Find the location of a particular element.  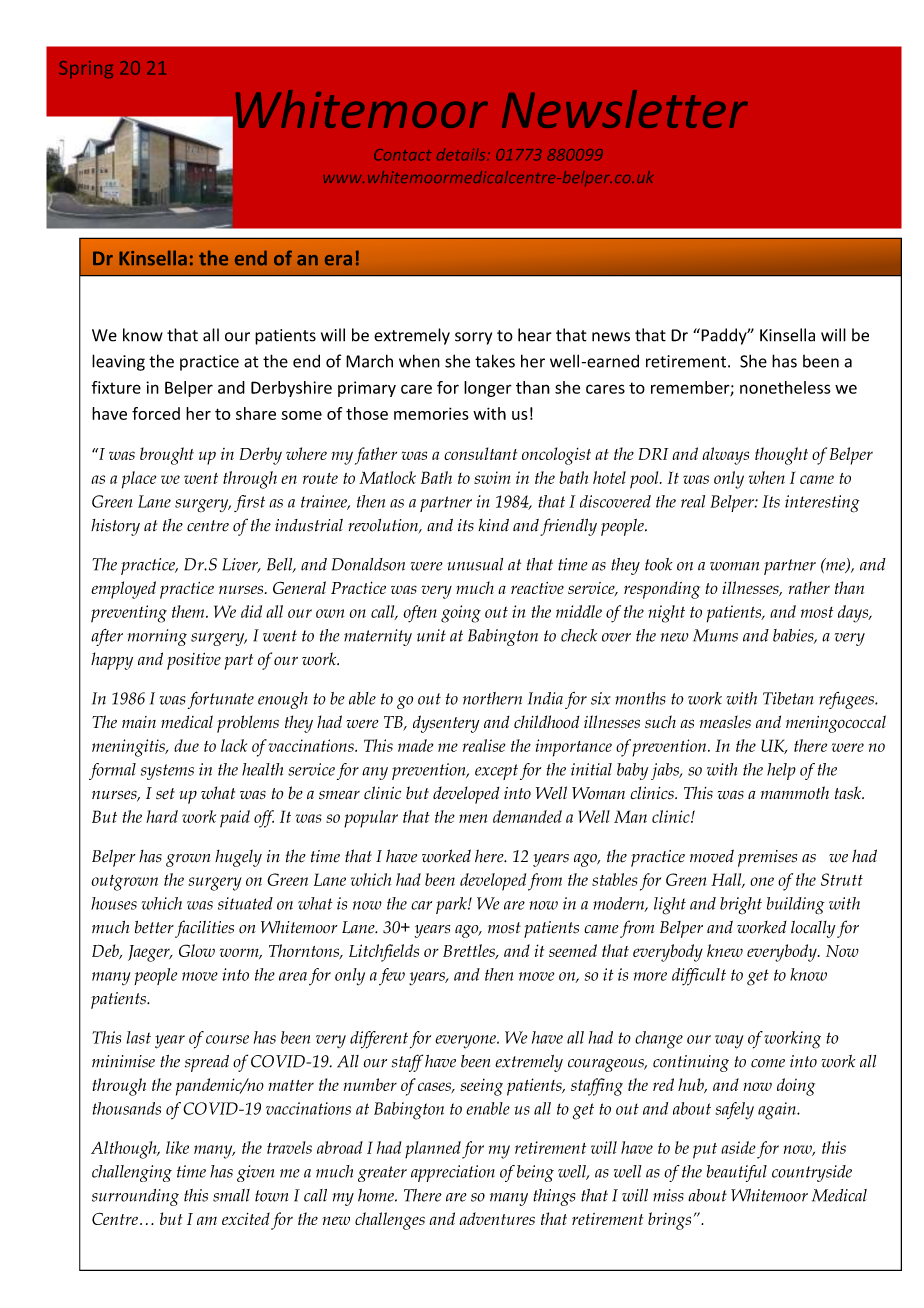

better is located at coordinates (154, 927).
